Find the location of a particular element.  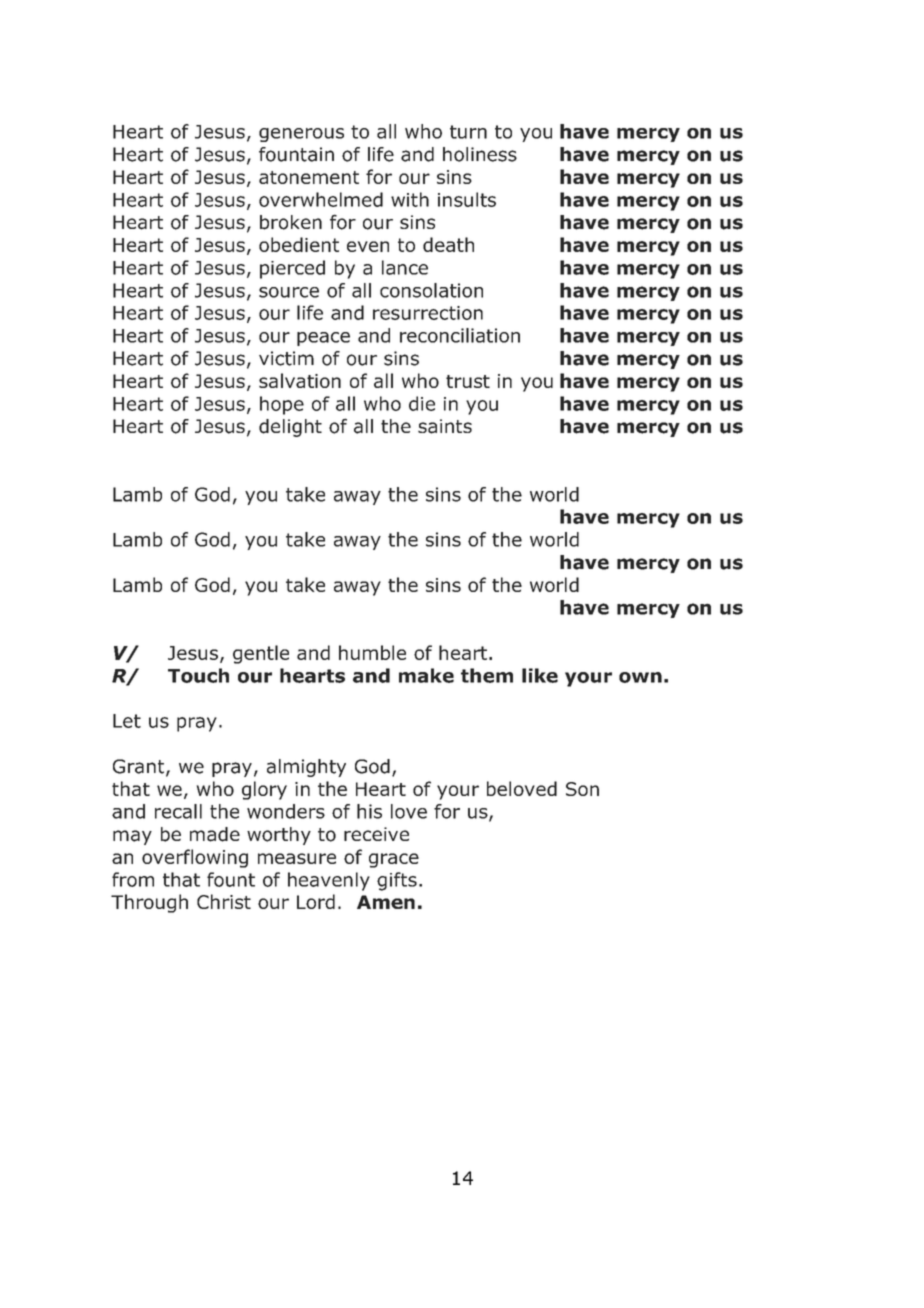

Touch is located at coordinates (198, 675).
